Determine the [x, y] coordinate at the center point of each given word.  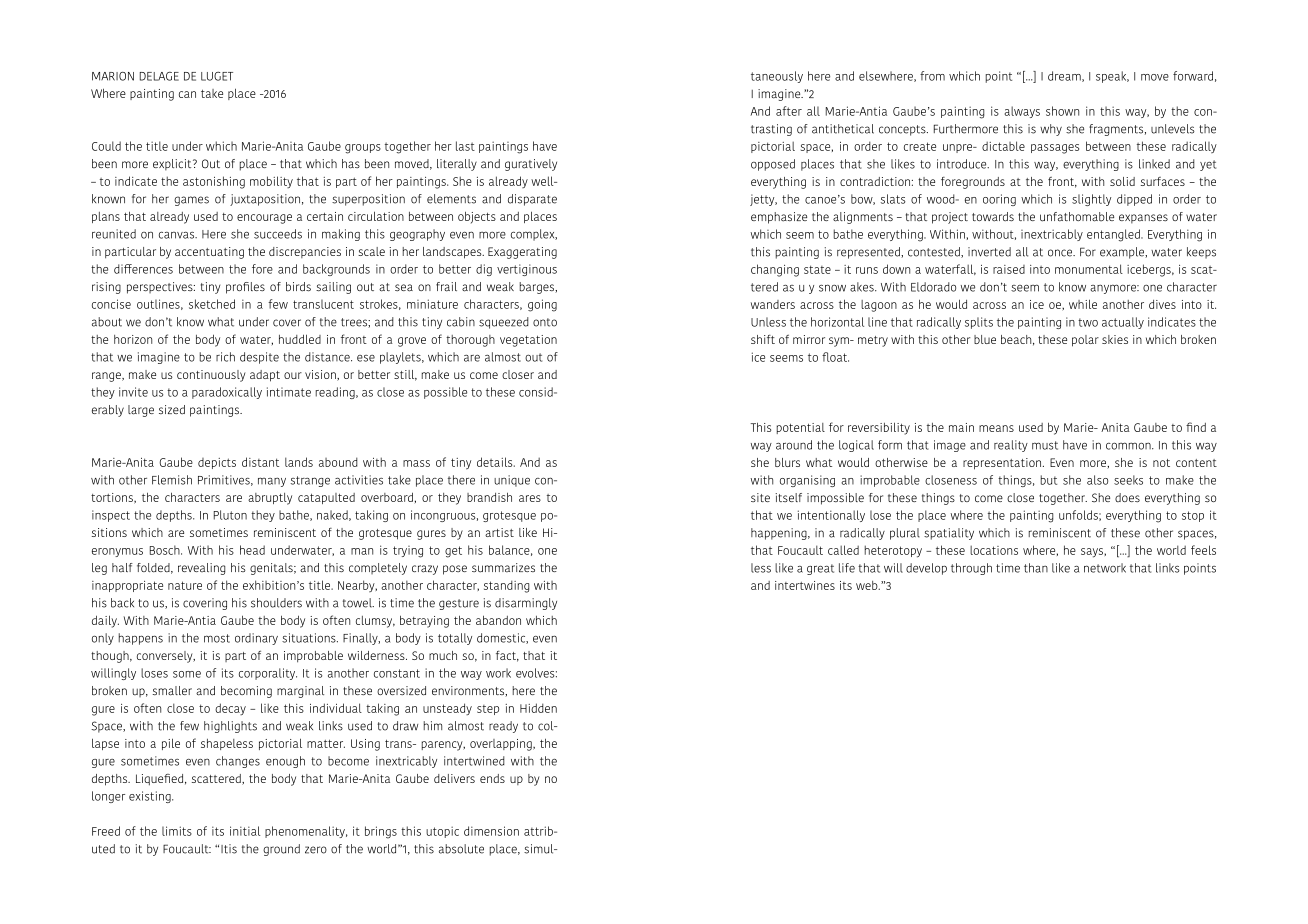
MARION [113, 76]
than [1036, 568]
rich [225, 357]
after [789, 111]
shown [1062, 111]
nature [185, 585]
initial [245, 831]
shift [763, 339]
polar [1085, 341]
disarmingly [526, 604]
